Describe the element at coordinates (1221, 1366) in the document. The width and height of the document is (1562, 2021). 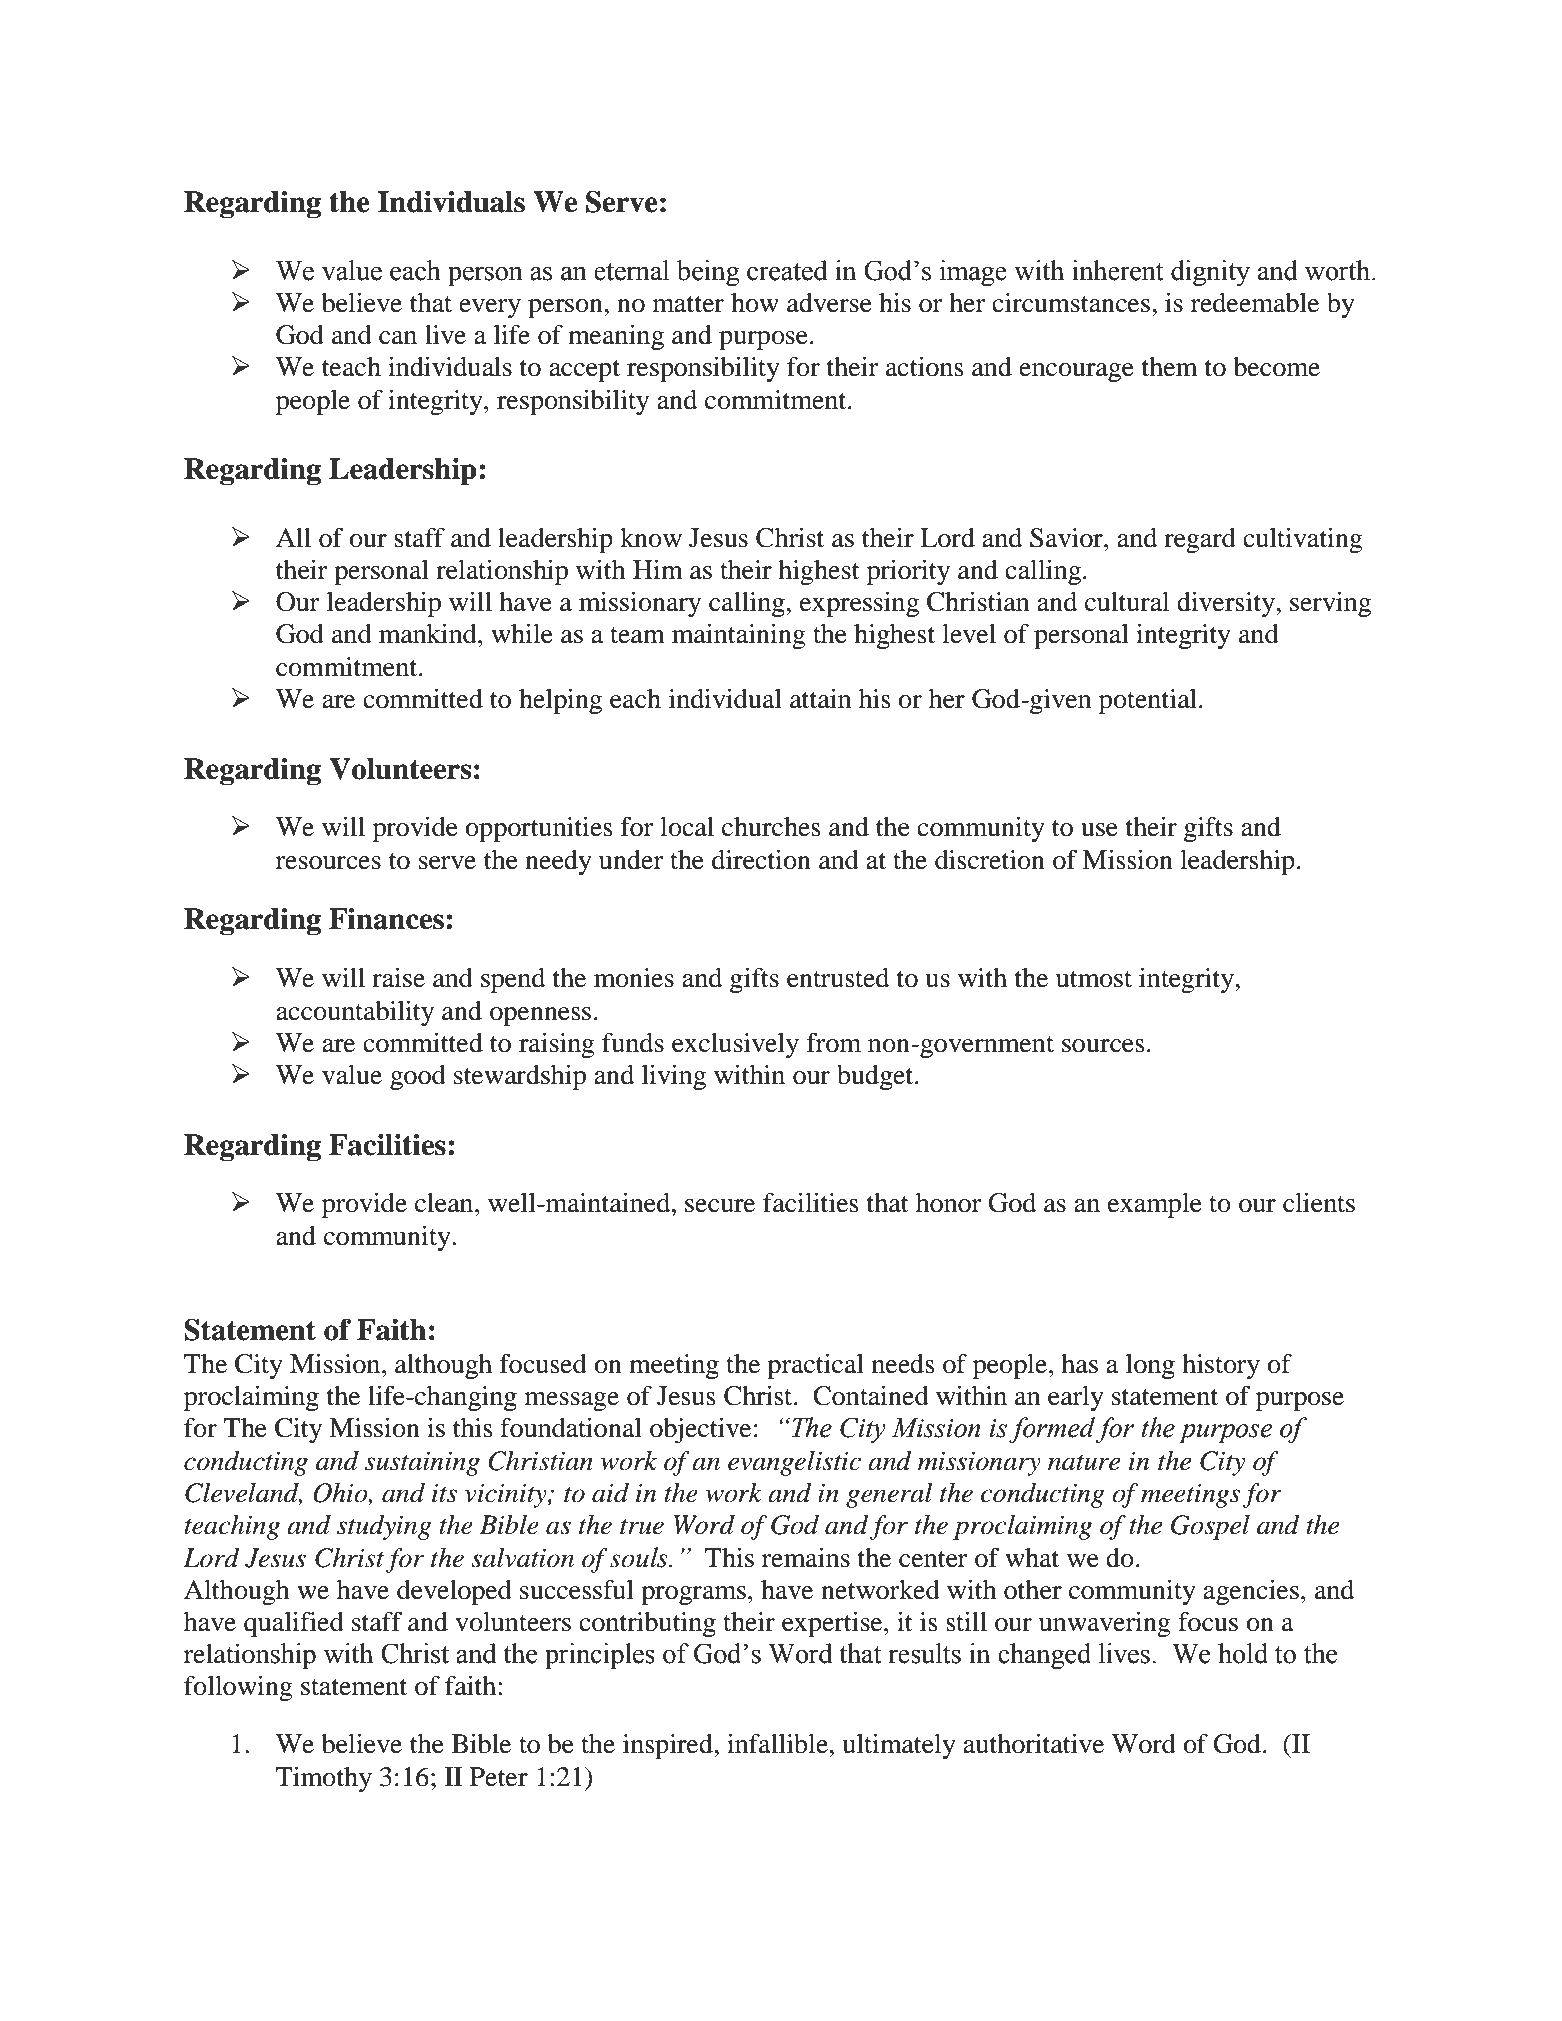
I see `history` at that location.
